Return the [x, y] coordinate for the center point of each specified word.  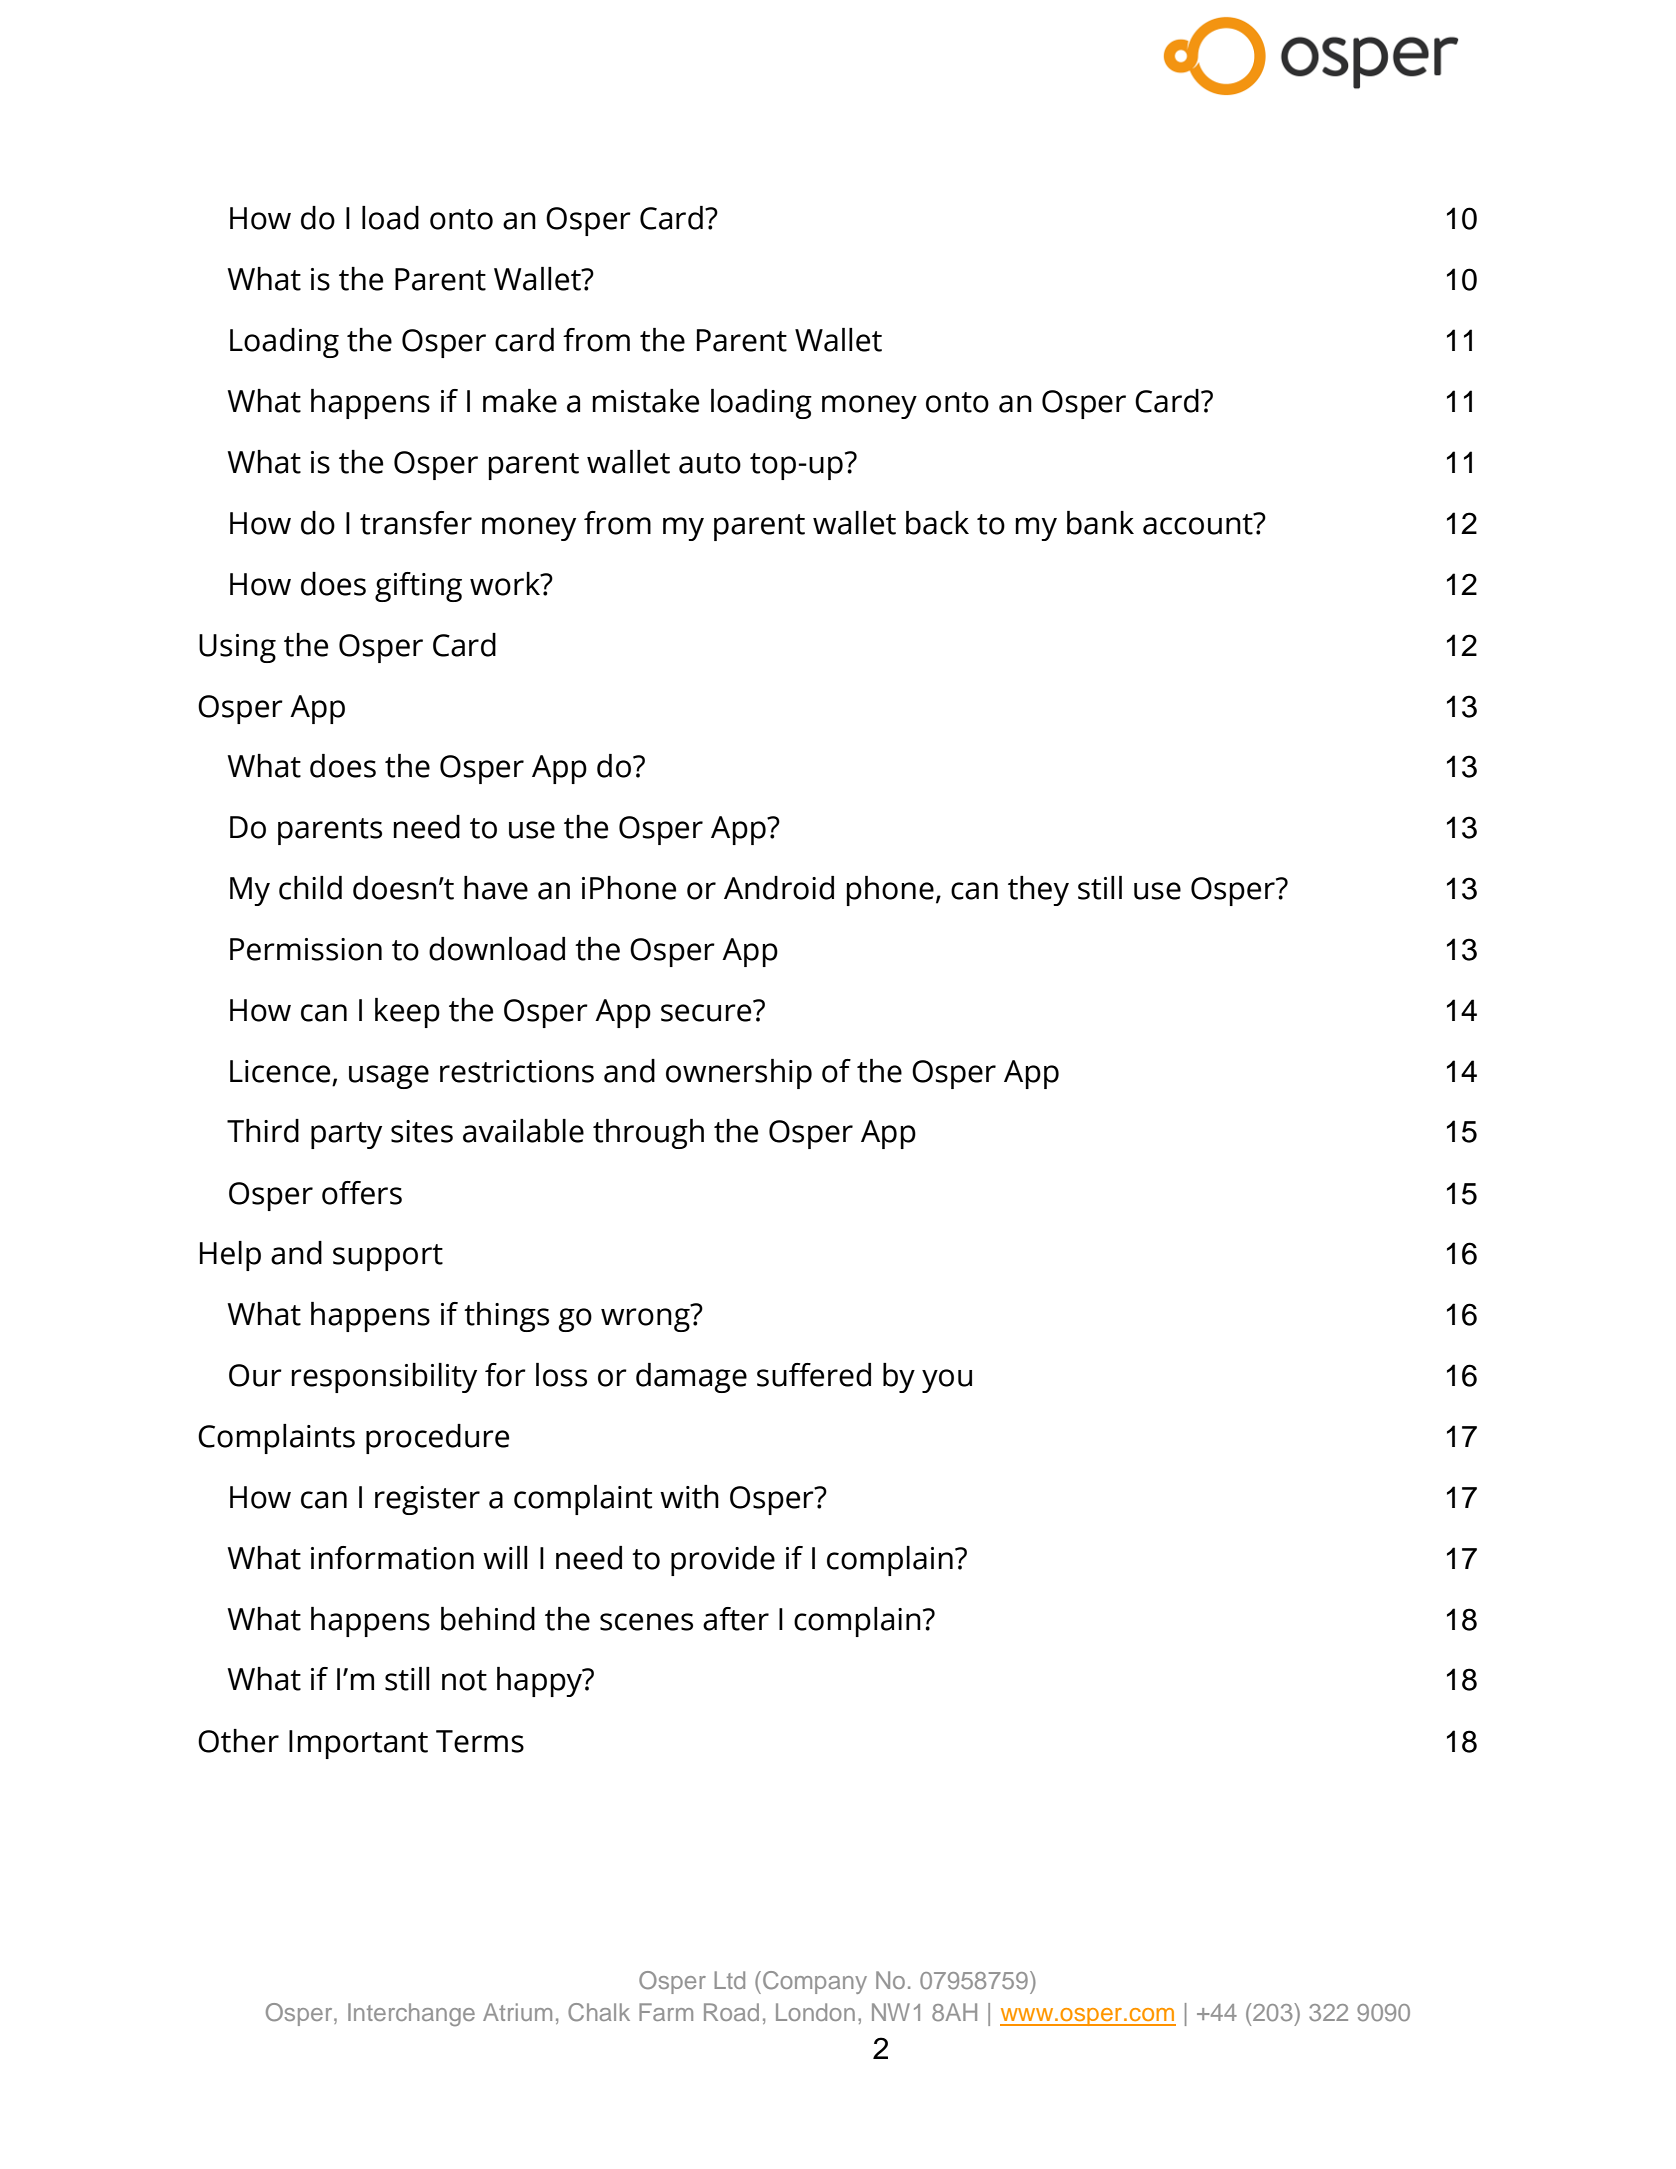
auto [710, 463]
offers [362, 1193]
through [648, 1134]
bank [1100, 523]
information [392, 1558]
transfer [416, 523]
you [947, 1381]
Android [779, 888]
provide [723, 1561]
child [310, 888]
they [1038, 891]
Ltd [729, 1980]
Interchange [411, 2014]
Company [815, 1982]
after [736, 1619]
